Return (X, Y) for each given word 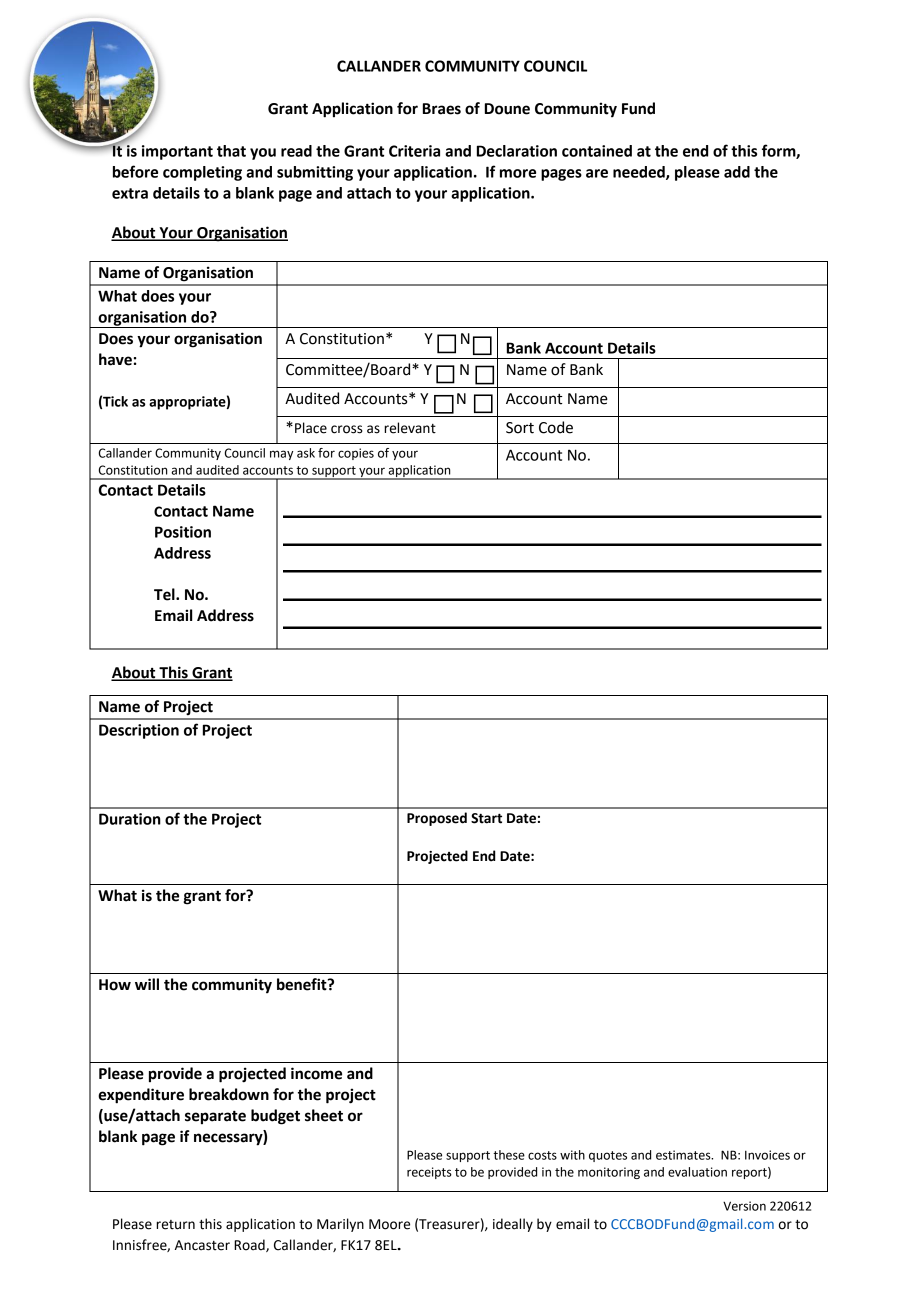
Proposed (437, 819)
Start (486, 818)
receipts (429, 1173)
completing (202, 173)
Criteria (414, 151)
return (175, 1225)
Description (139, 731)
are (597, 173)
